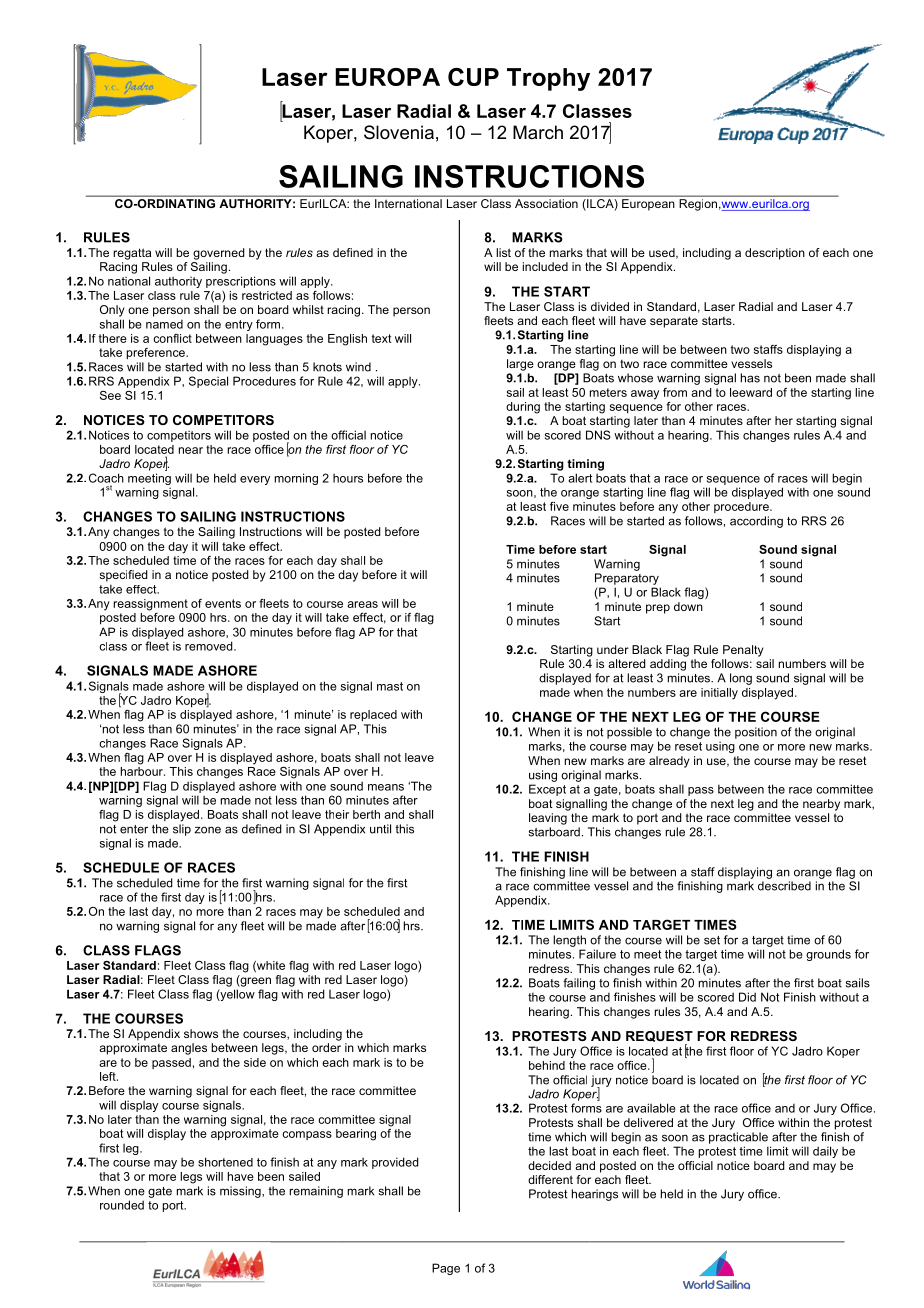  Describe the element at coordinates (747, 997) in the document. I see `Did` at that location.
